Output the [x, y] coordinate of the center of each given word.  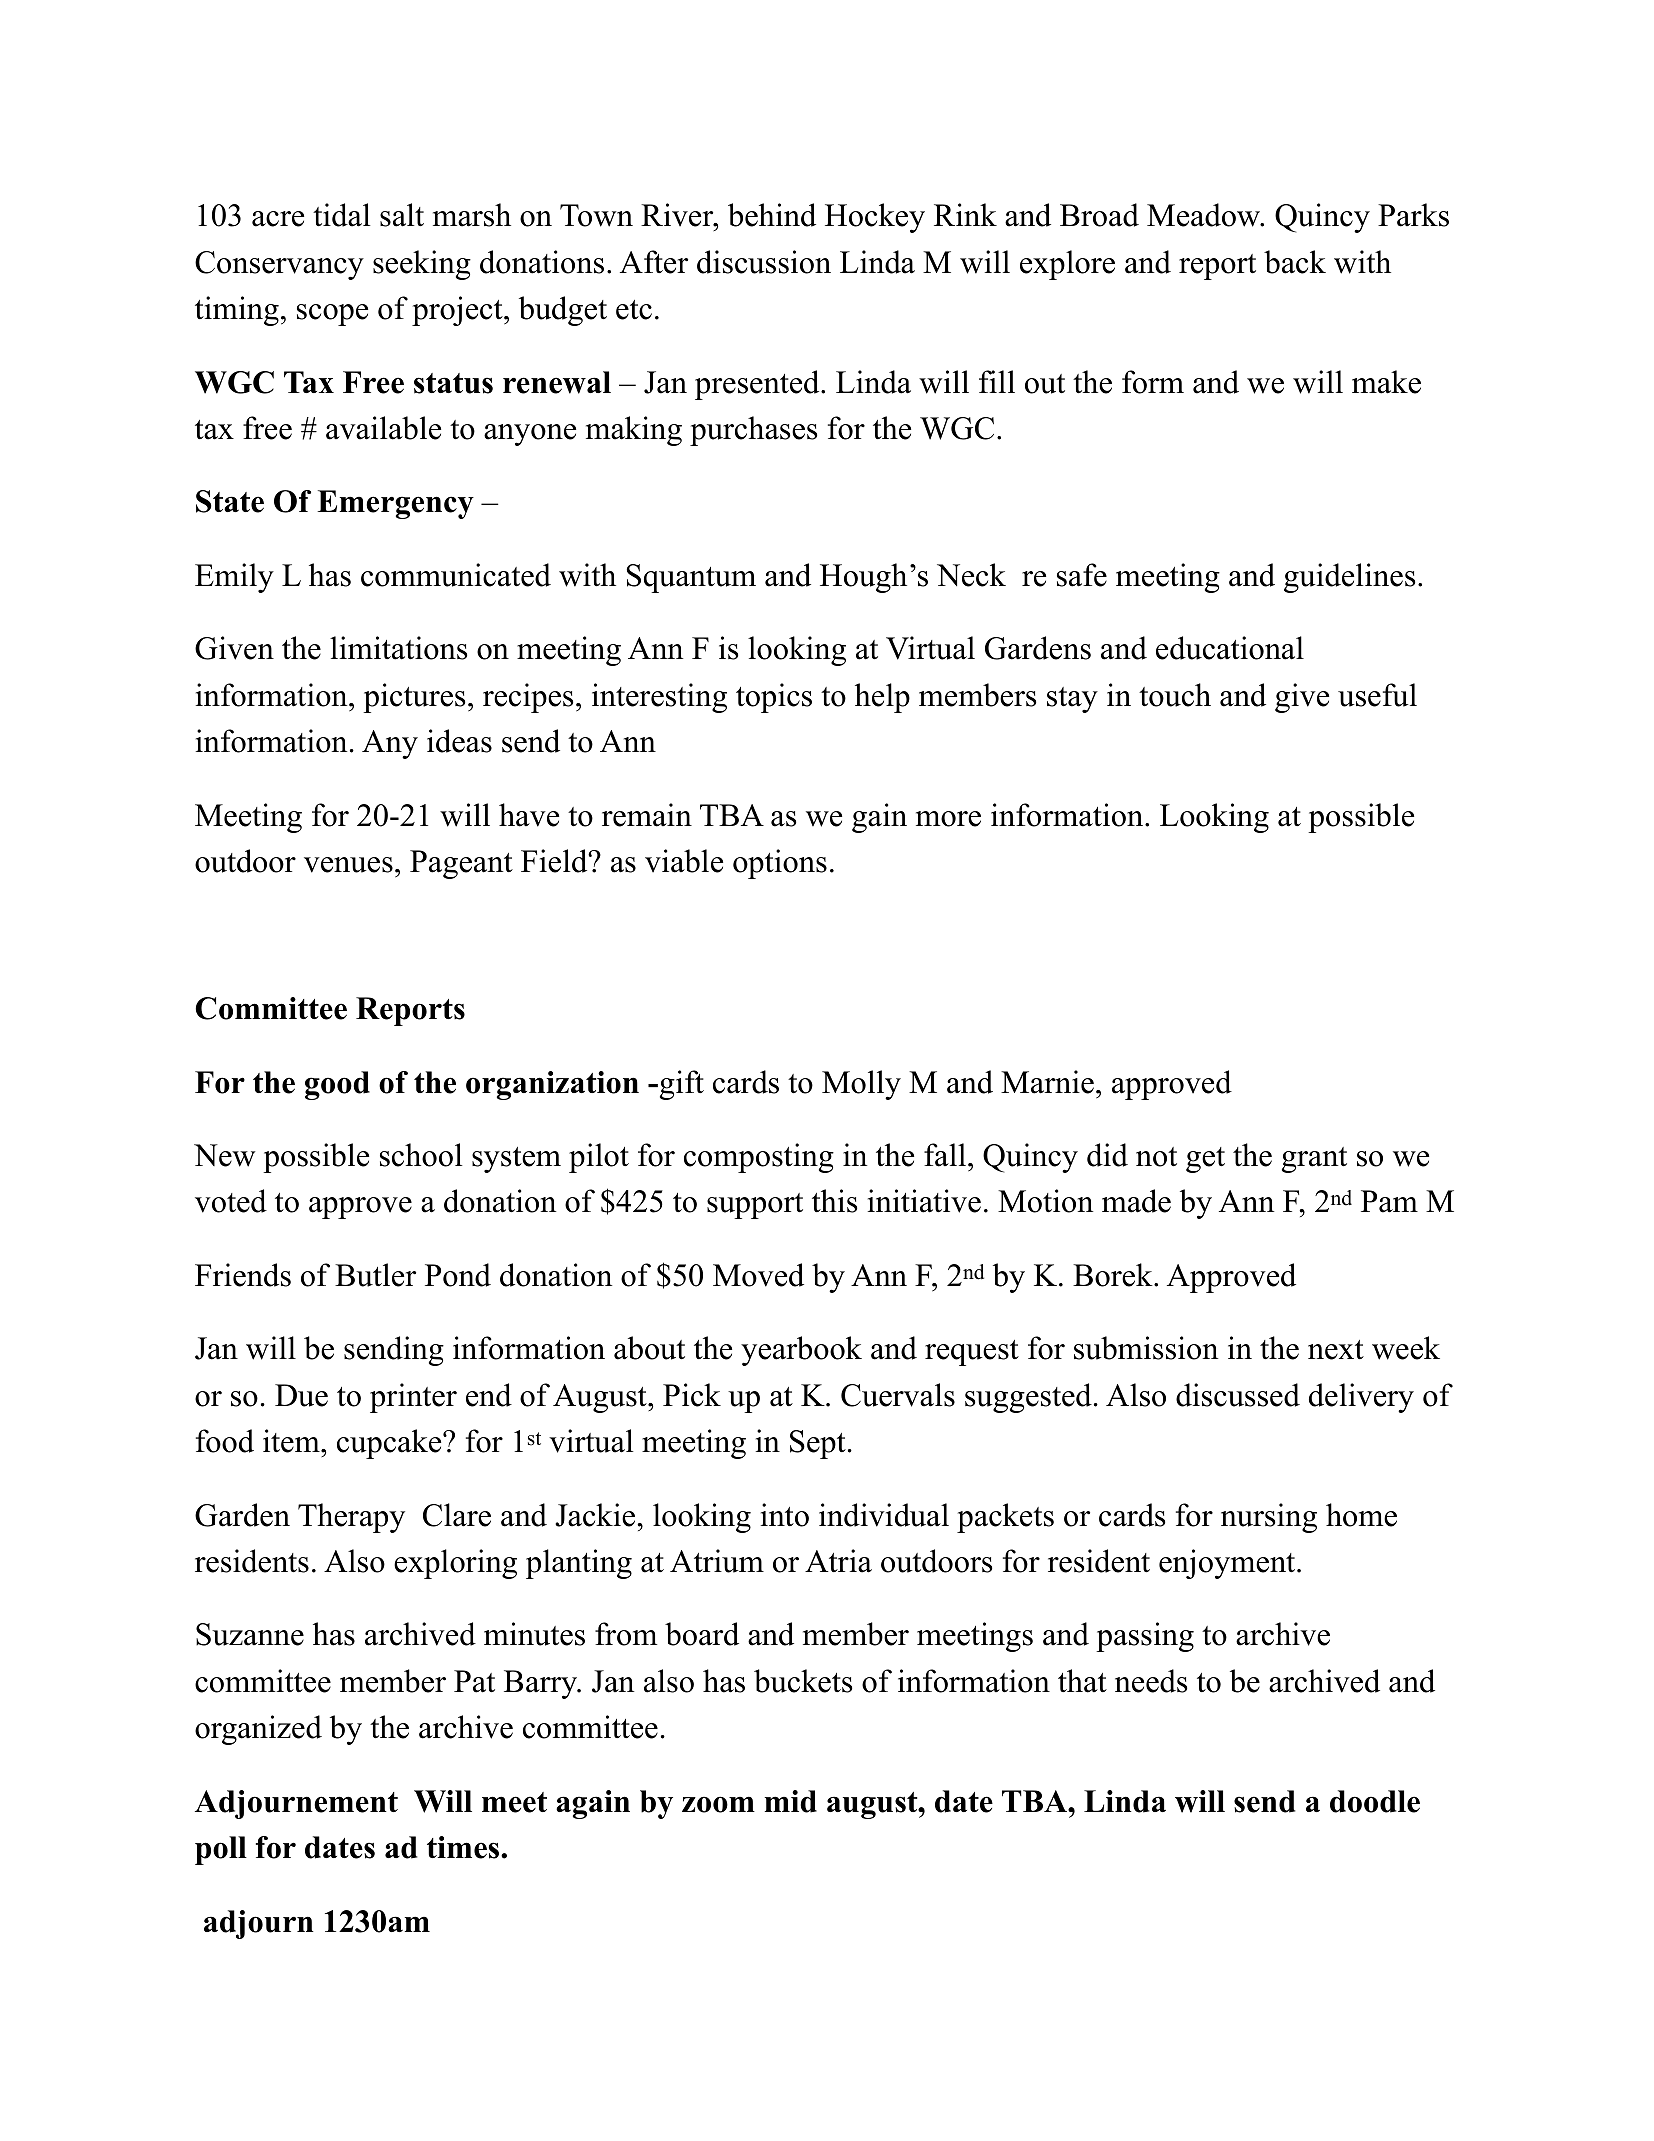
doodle [1375, 1801]
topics [774, 698]
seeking [422, 265]
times [464, 1847]
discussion [764, 262]
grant [1314, 1160]
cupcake [390, 1444]
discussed [1238, 1395]
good [337, 1085]
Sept [818, 1444]
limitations [398, 648]
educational [1230, 648]
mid [791, 1801]
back [1295, 262]
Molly [861, 1085]
